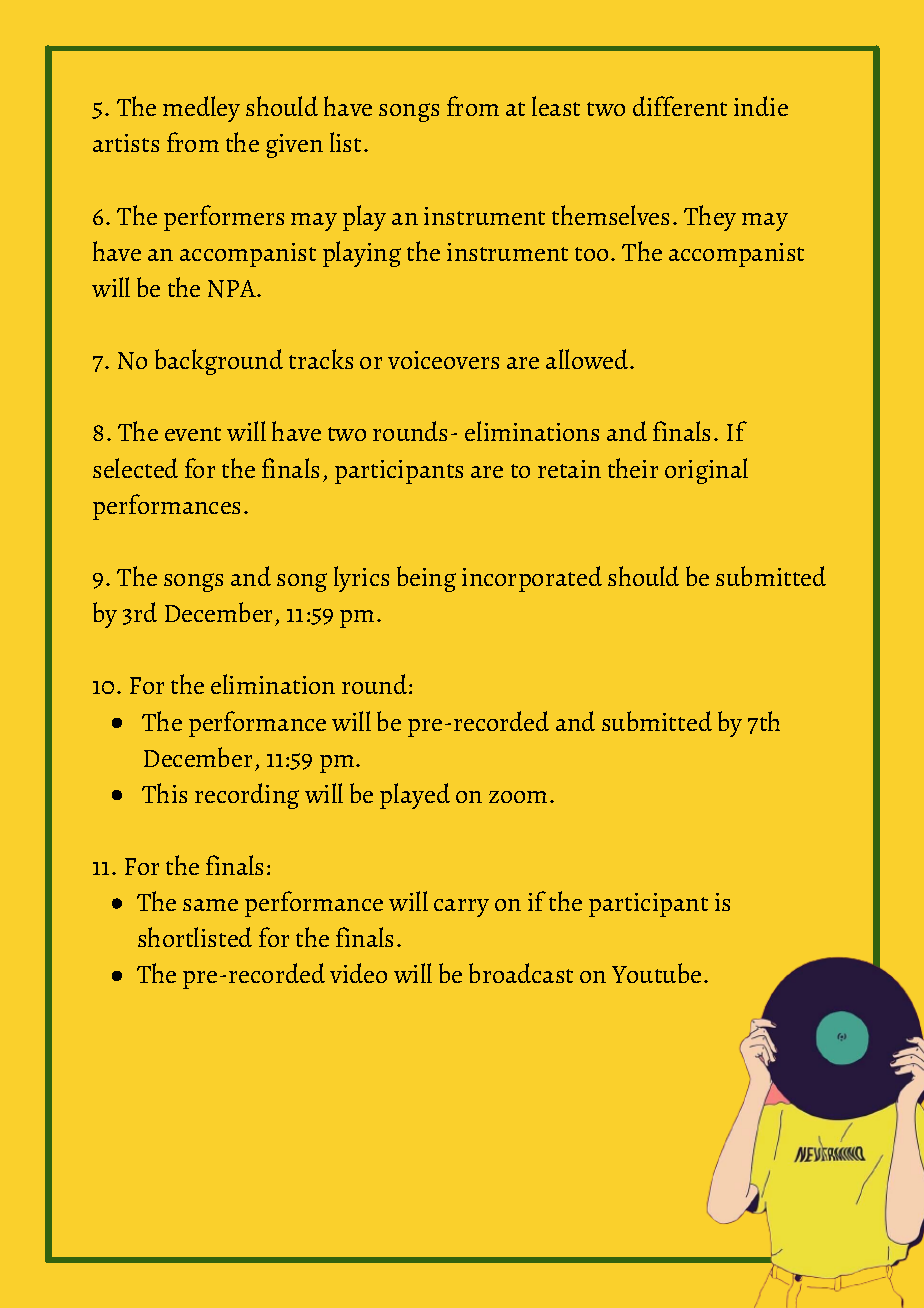  Describe the element at coordinates (135, 468) in the image. I see `selected` at that location.
